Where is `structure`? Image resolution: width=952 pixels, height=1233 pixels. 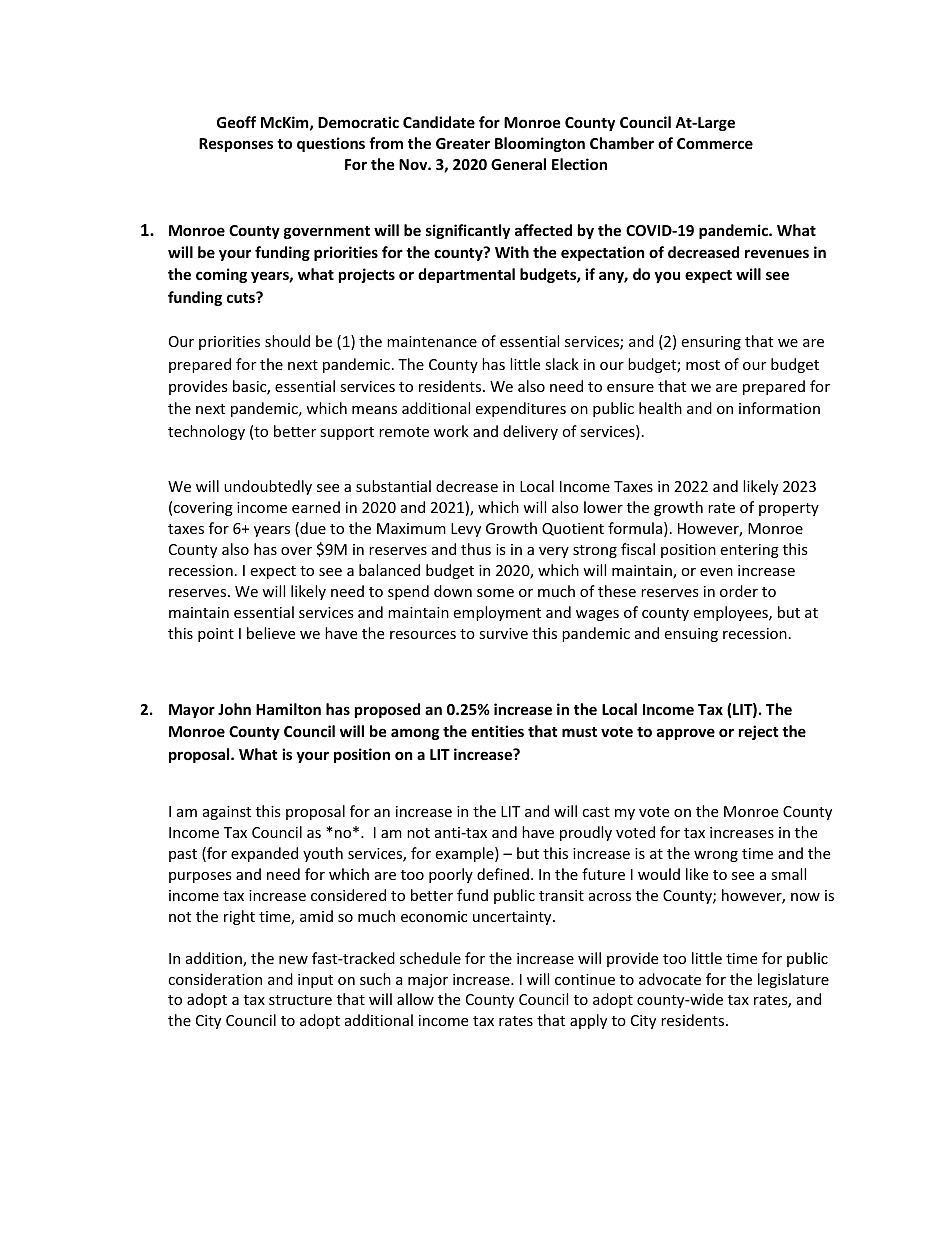 structure is located at coordinates (300, 1000).
